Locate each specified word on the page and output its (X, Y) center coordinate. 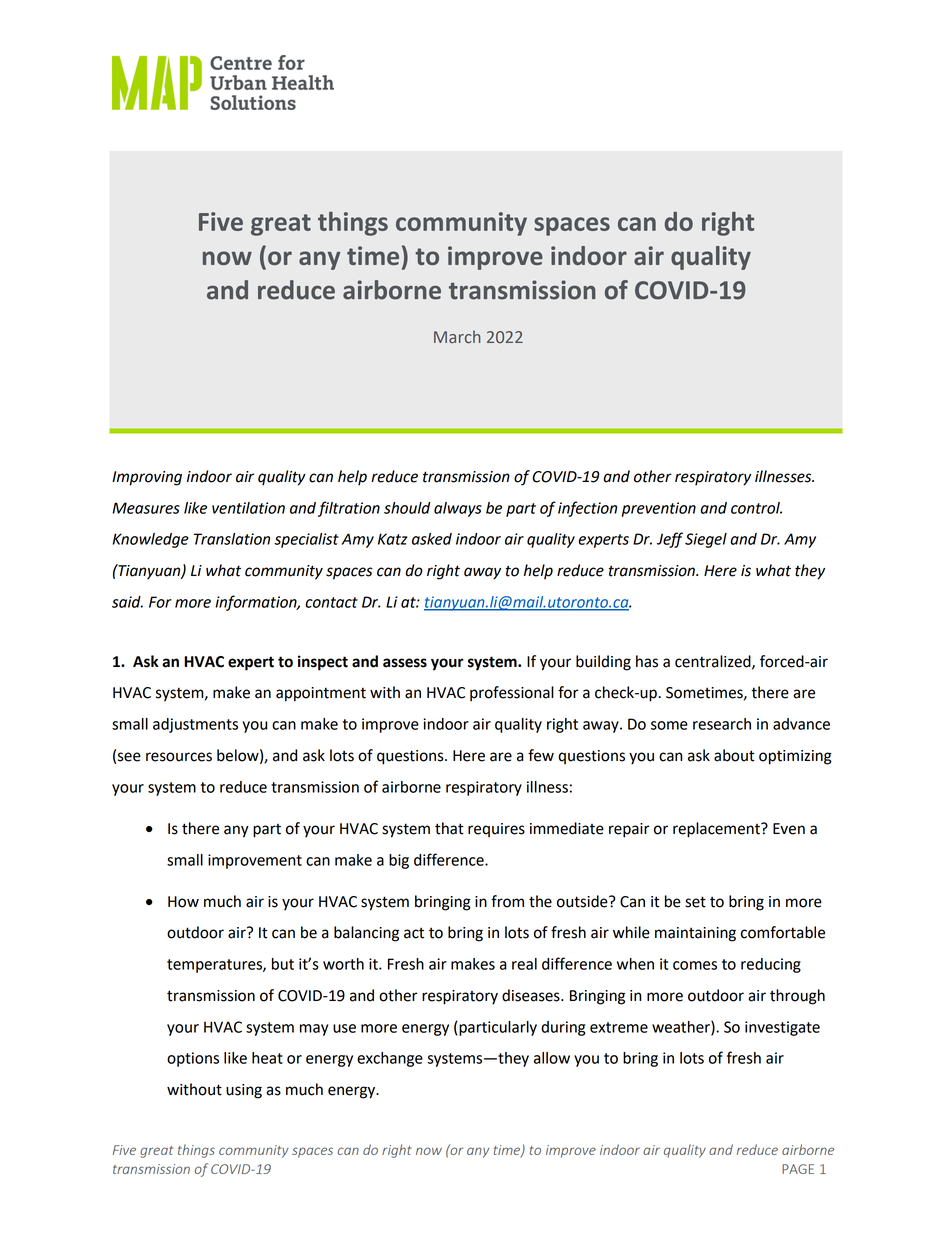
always (458, 509)
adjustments (195, 725)
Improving (147, 478)
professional (512, 694)
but (283, 964)
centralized (714, 662)
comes (695, 965)
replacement (717, 830)
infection (587, 509)
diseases (532, 995)
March (457, 337)
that (449, 828)
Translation (232, 539)
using (244, 1091)
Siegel (706, 540)
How (183, 902)
